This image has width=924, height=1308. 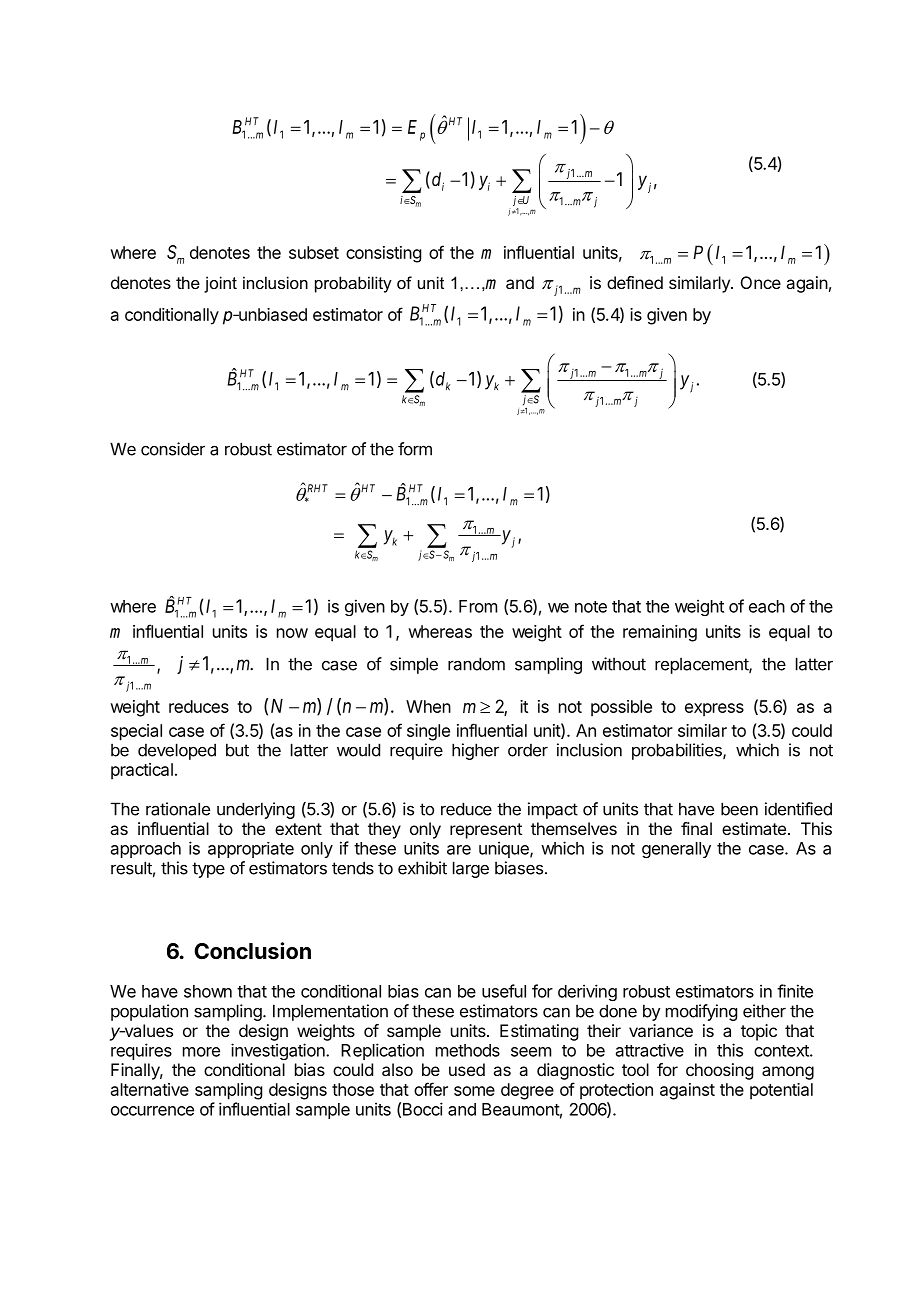 I want to click on now, so click(x=292, y=633).
